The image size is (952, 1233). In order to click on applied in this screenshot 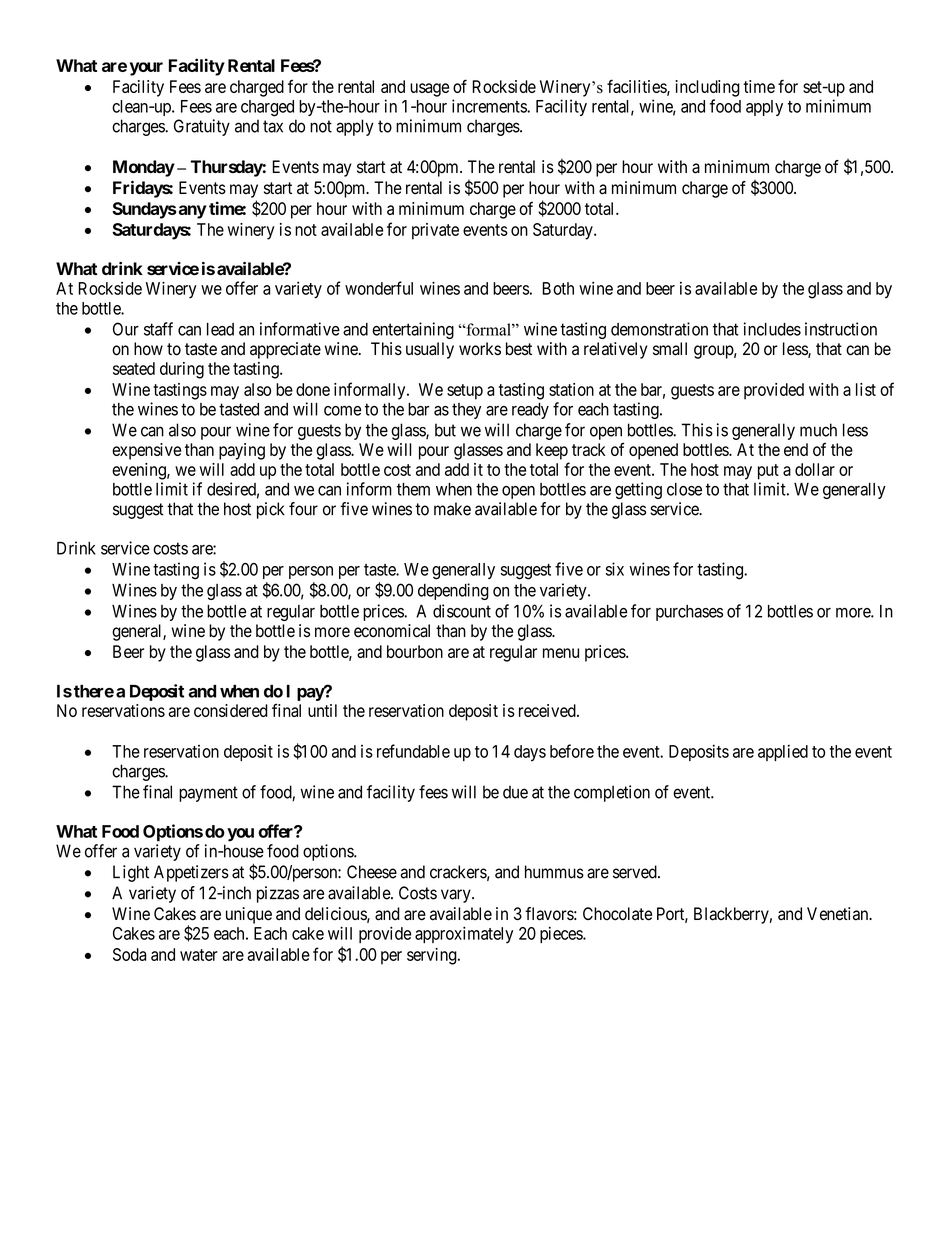, I will do `click(783, 752)`.
